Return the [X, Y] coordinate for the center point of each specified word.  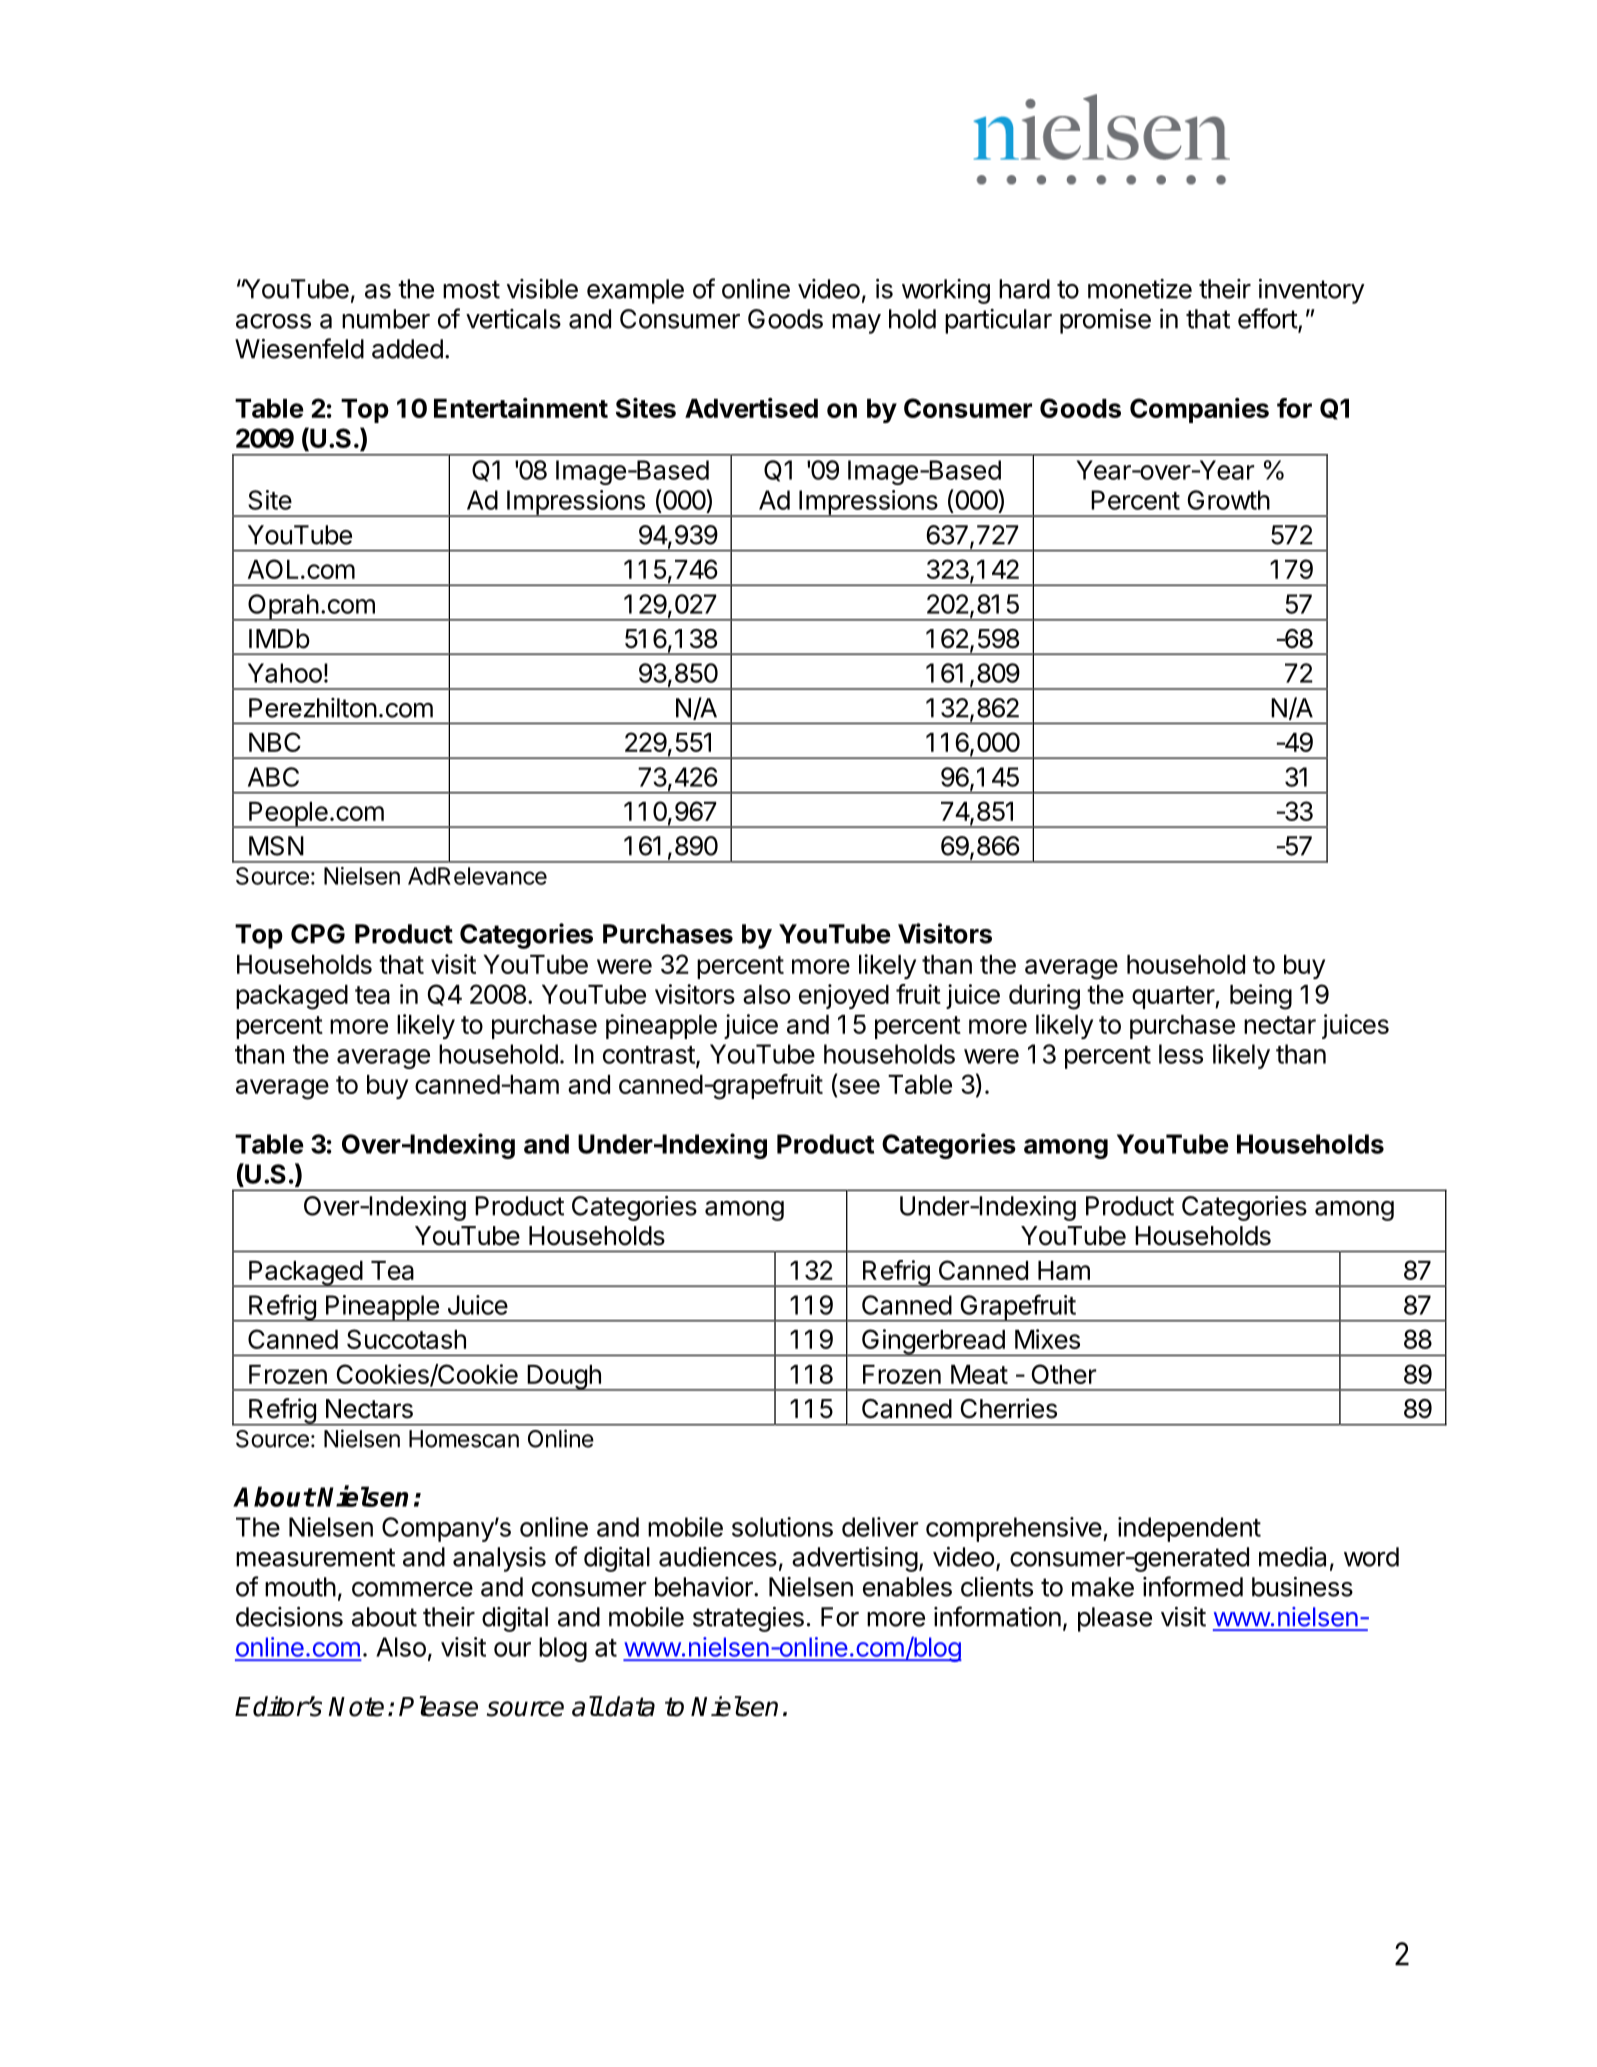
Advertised [751, 408]
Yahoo [285, 673]
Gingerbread [933, 1342]
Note [356, 1707]
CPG [318, 934]
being [1261, 997]
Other [1064, 1374]
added [407, 349]
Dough [564, 1378]
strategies [748, 1619]
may [856, 324]
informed [1193, 1586]
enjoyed [844, 996]
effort [1268, 319]
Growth [1229, 500]
